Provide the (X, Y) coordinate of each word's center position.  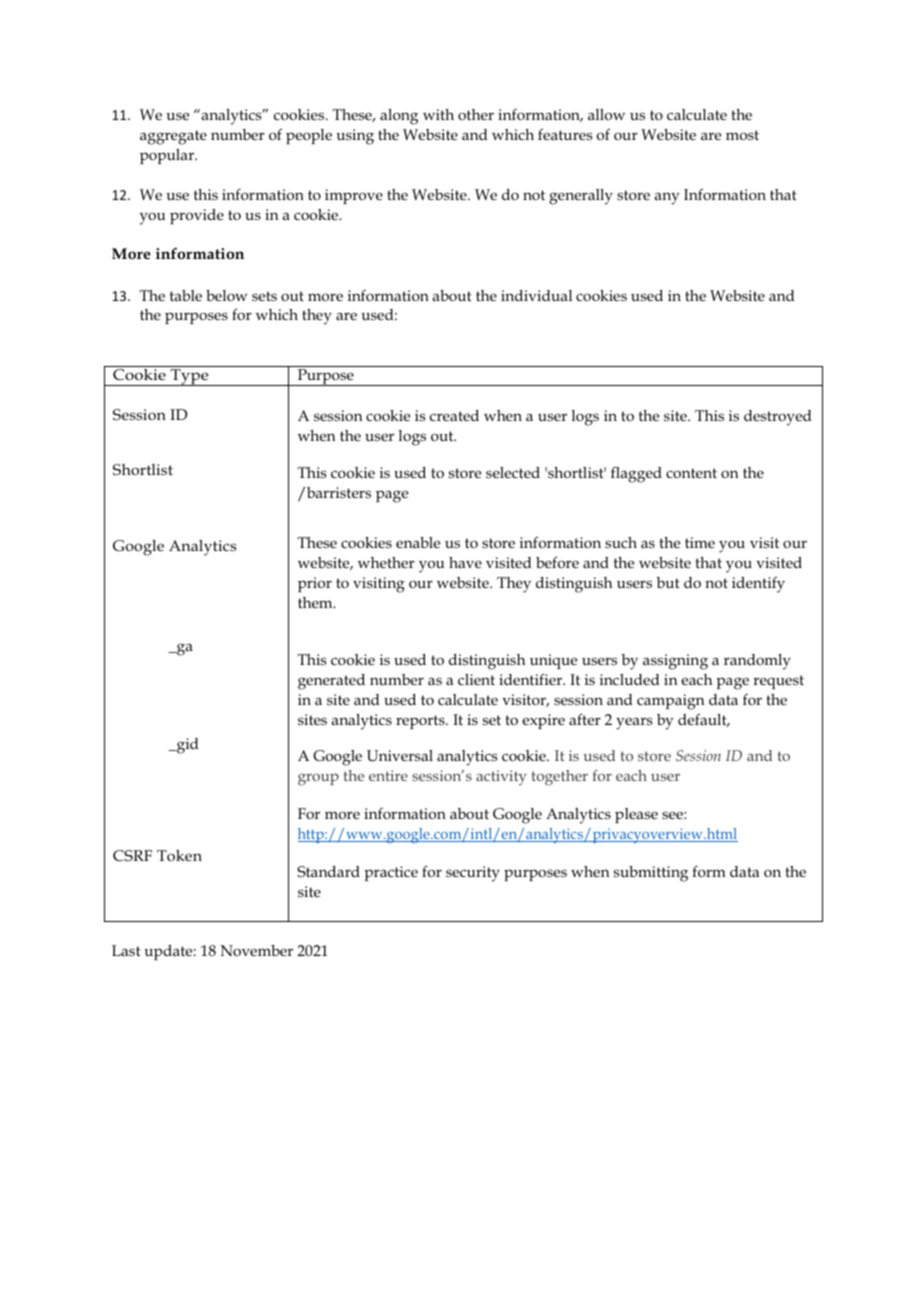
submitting (651, 874)
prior (315, 584)
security (473, 874)
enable (418, 542)
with (438, 114)
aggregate (173, 137)
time (700, 542)
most (742, 135)
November (256, 950)
